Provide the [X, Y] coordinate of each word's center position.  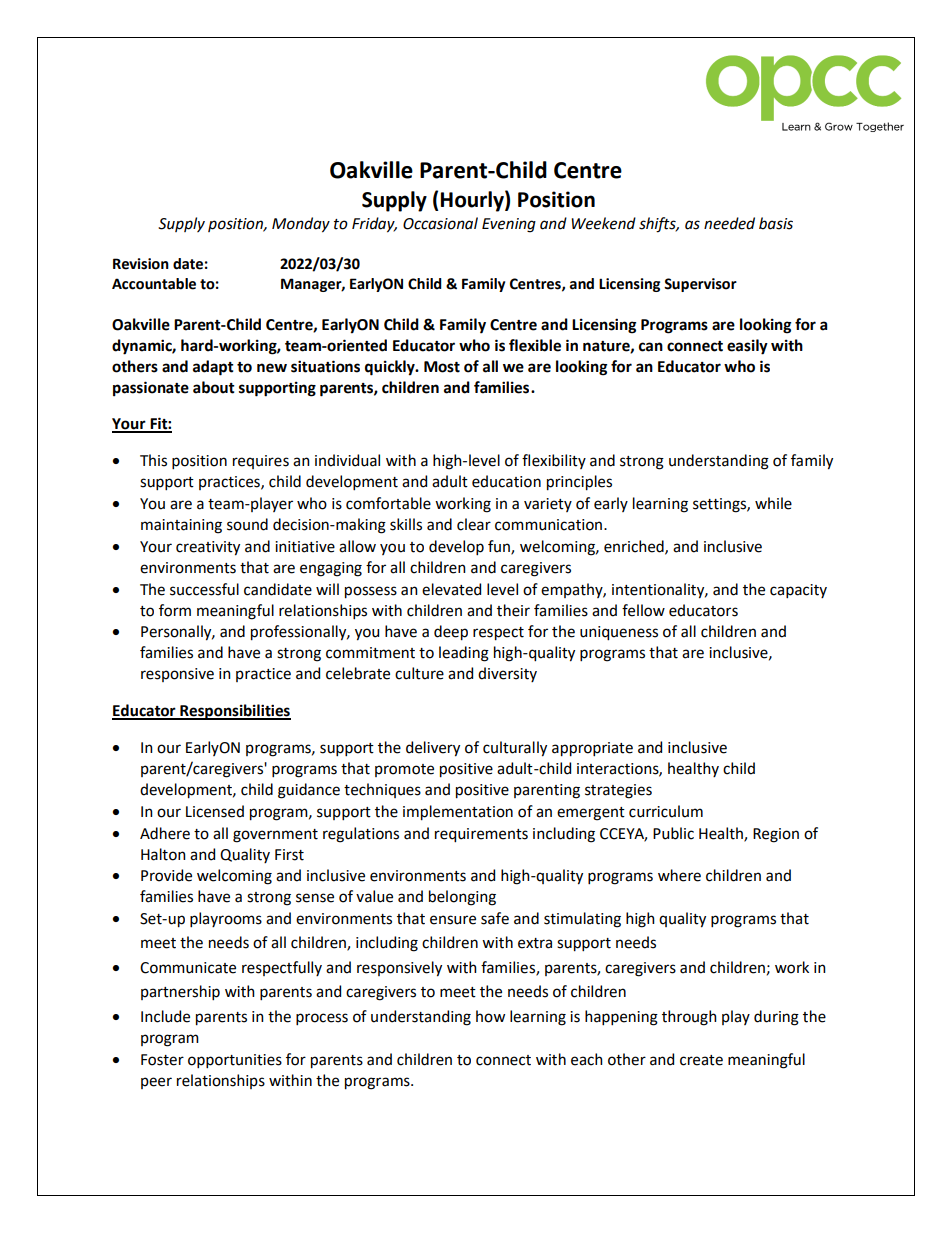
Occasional [440, 223]
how [490, 1016]
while [773, 503]
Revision [141, 264]
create [701, 1060]
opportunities [235, 1061]
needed [729, 223]
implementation [458, 813]
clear [474, 524]
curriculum [666, 811]
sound [247, 524]
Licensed [215, 811]
